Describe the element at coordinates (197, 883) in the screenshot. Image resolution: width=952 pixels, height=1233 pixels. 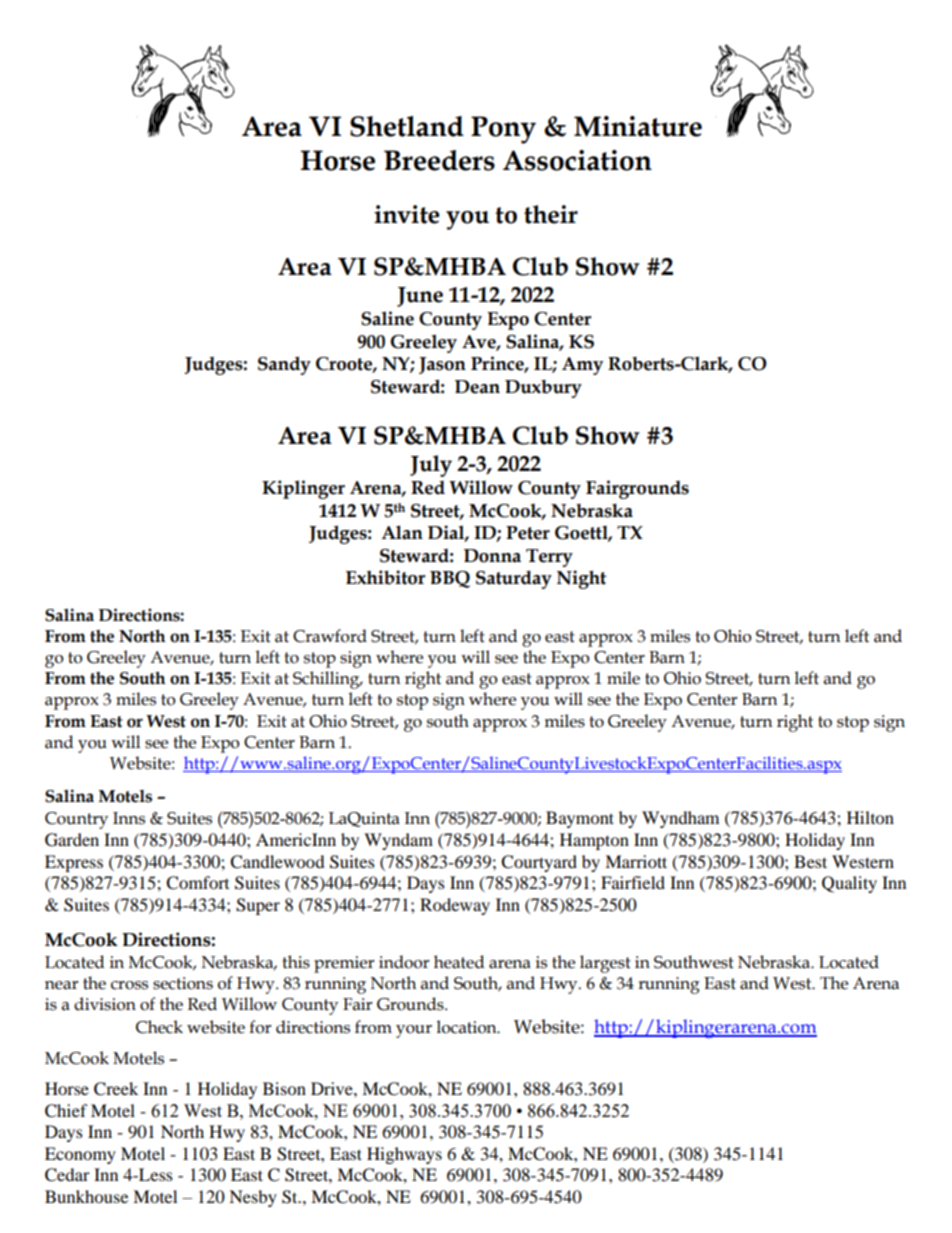
I see `Comfort` at that location.
